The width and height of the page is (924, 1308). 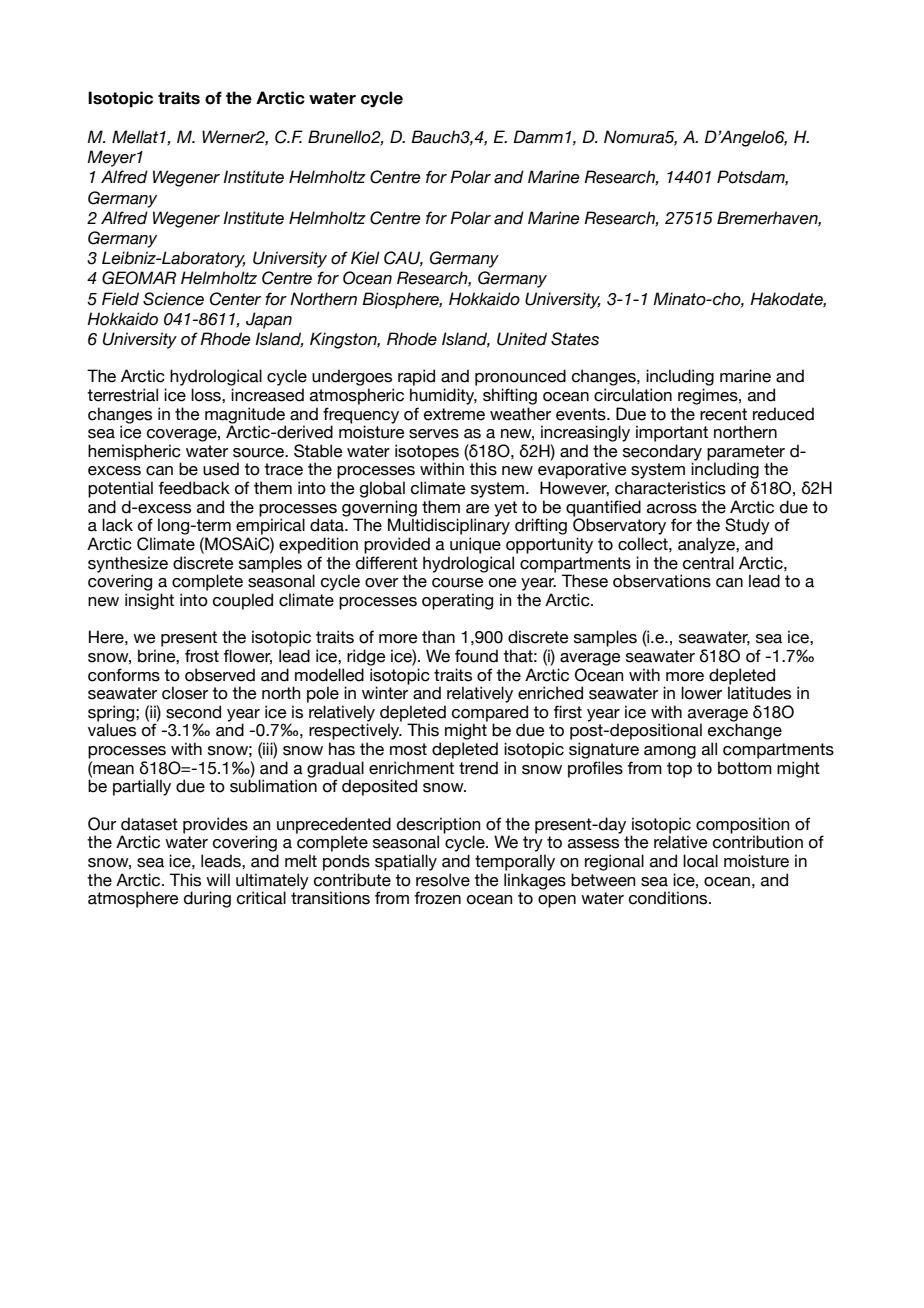 I want to click on Kiel, so click(x=365, y=258).
